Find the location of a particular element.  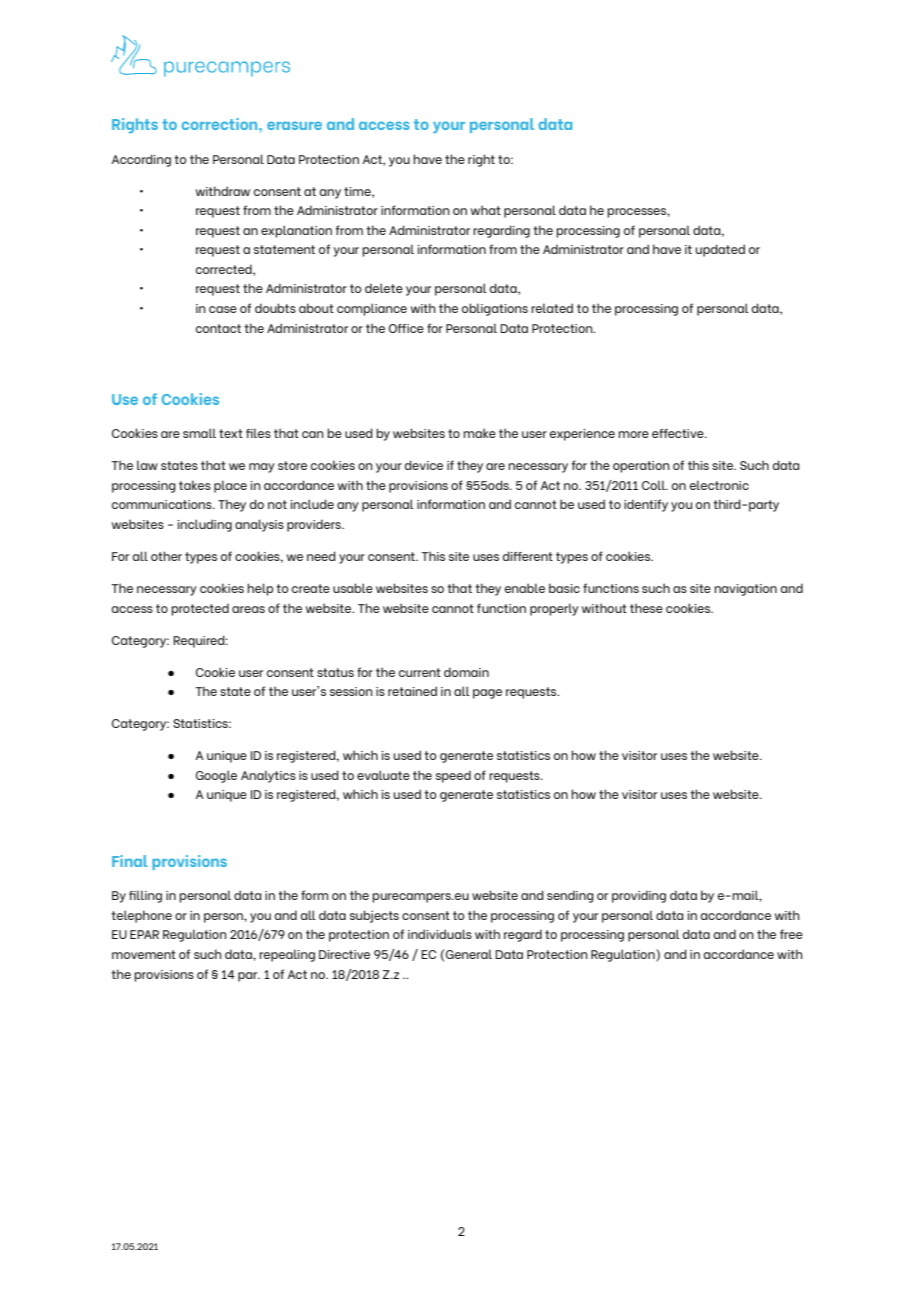

these is located at coordinates (646, 608).
